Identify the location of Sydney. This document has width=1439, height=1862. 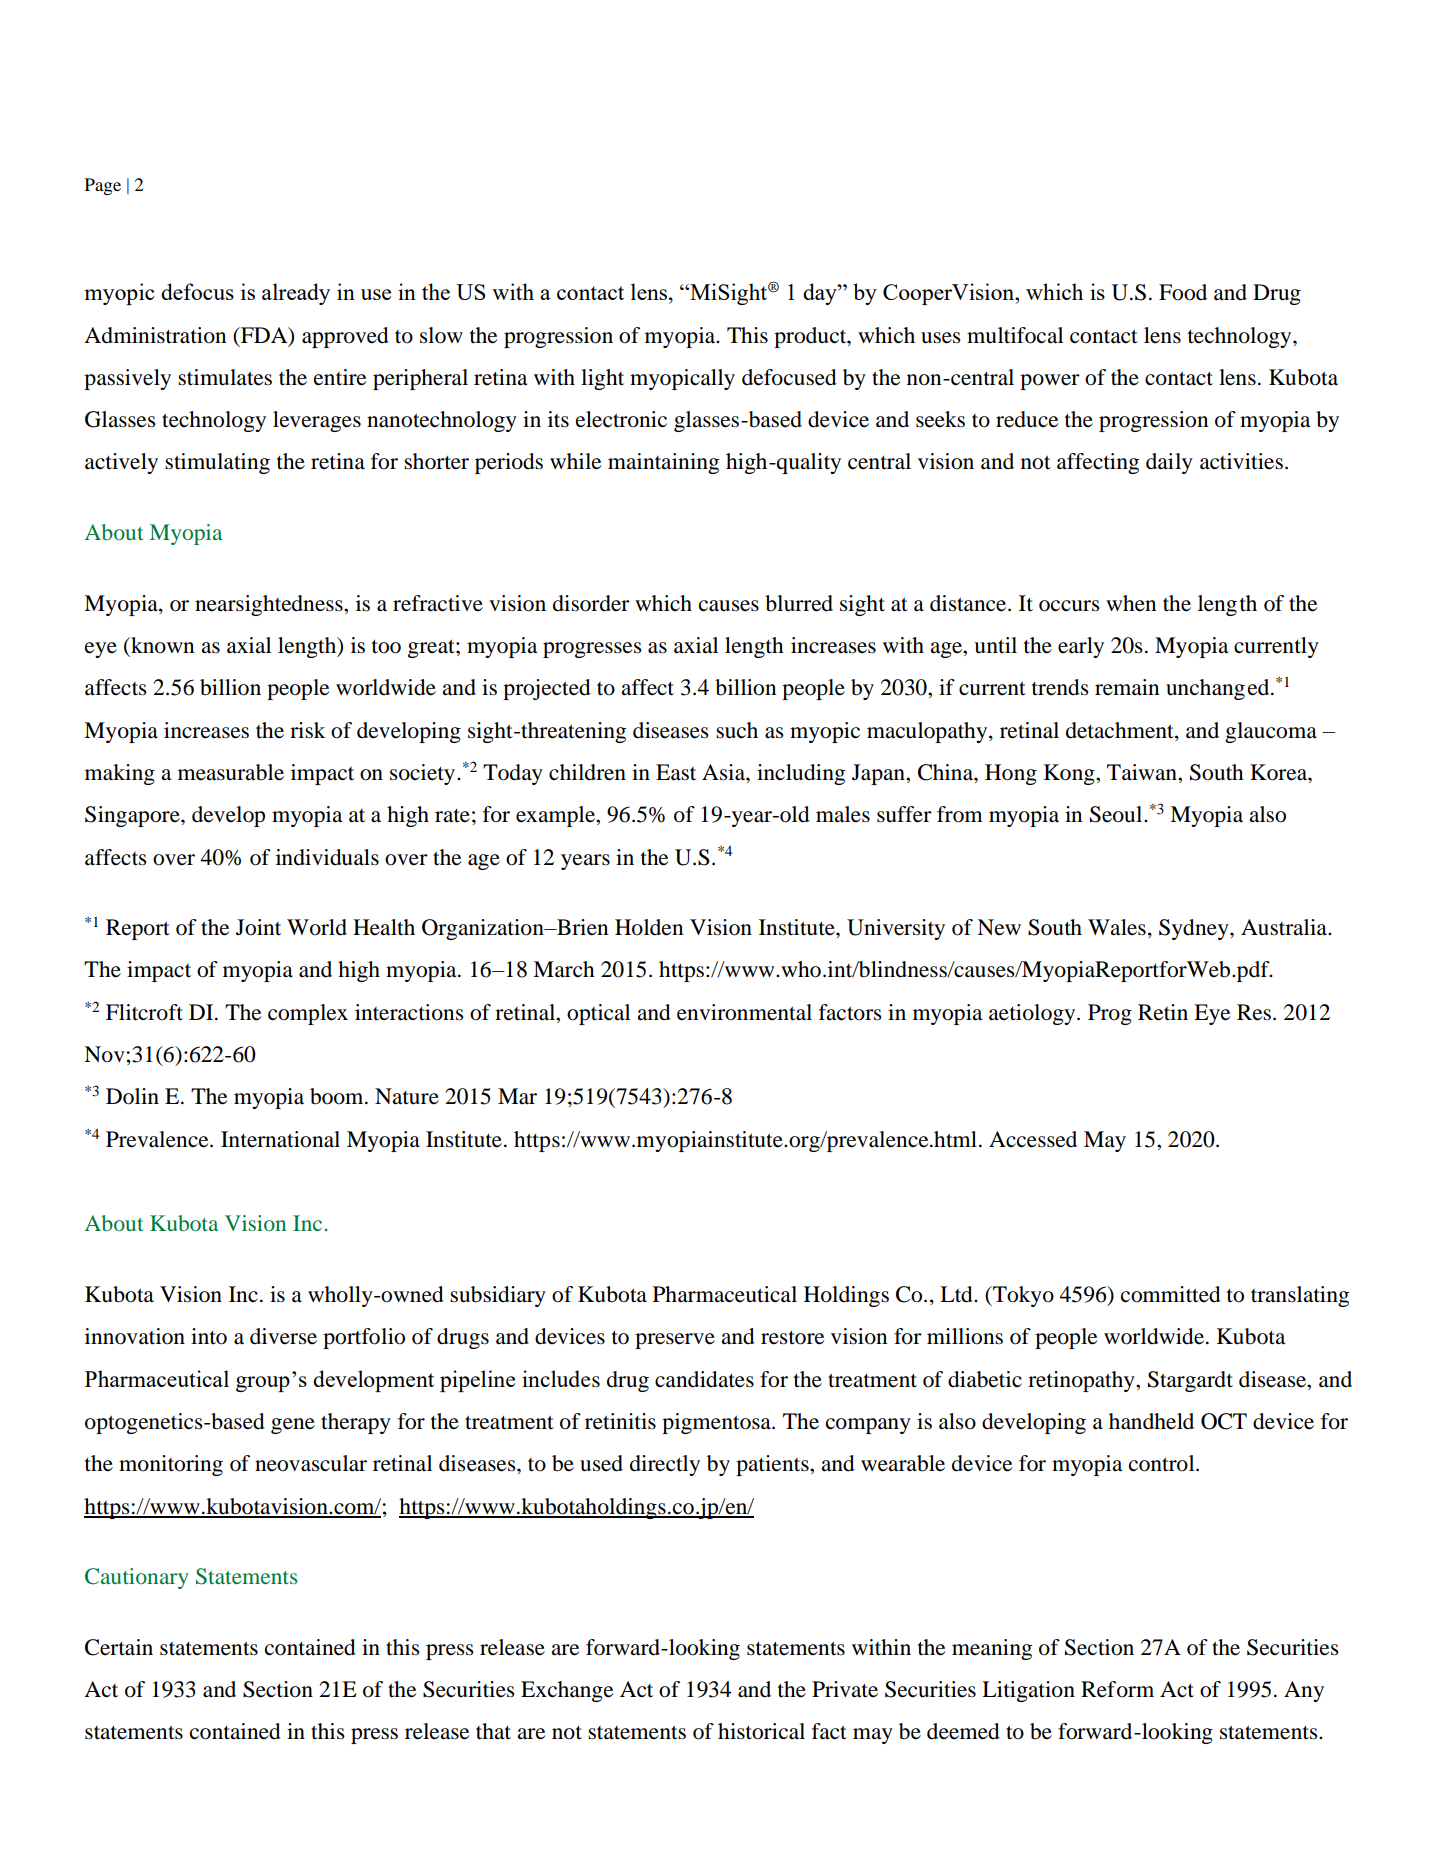
(1195, 929).
